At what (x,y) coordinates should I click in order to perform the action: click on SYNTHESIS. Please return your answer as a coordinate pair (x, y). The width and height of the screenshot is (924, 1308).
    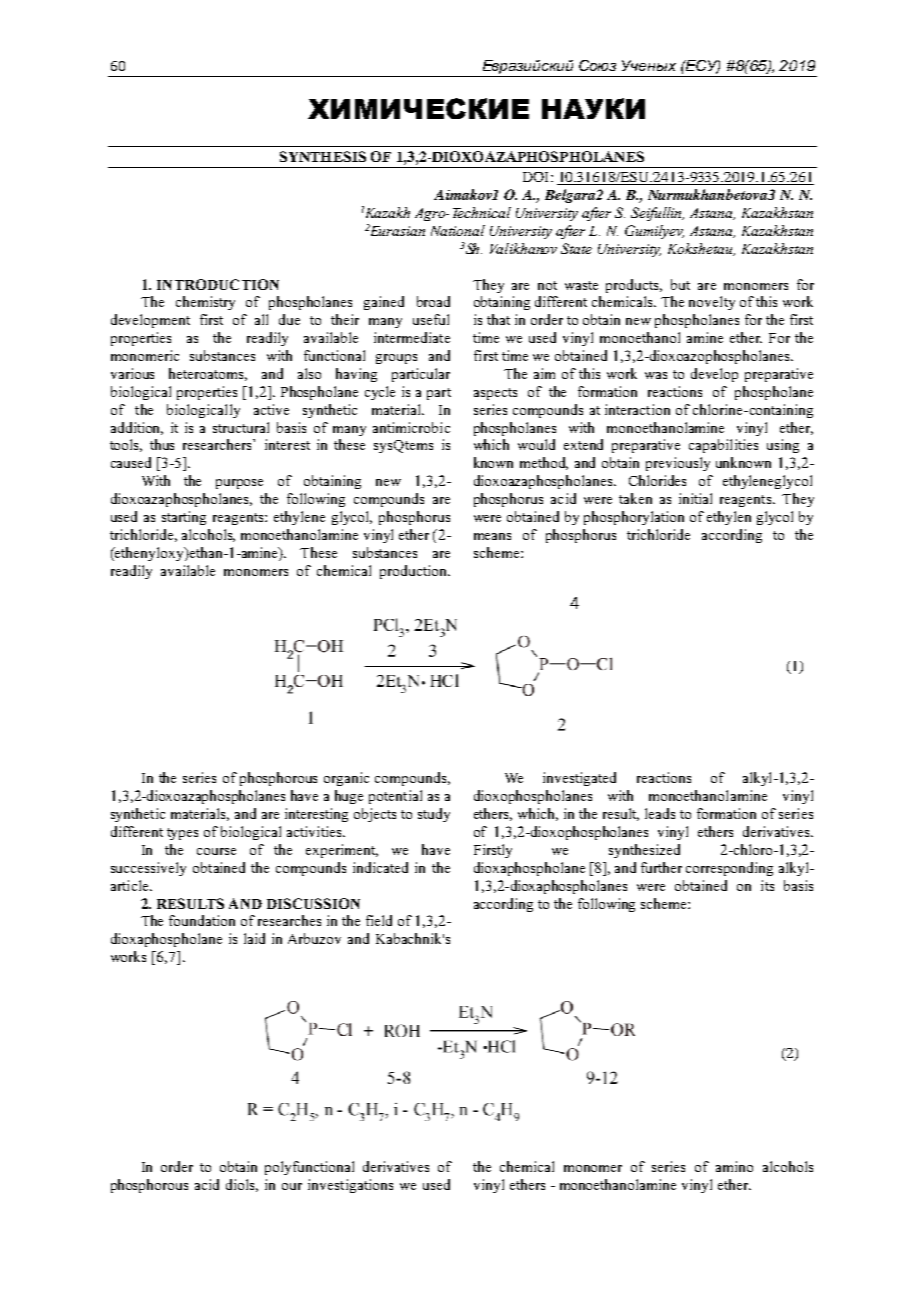
    Looking at the image, I should click on (323, 156).
